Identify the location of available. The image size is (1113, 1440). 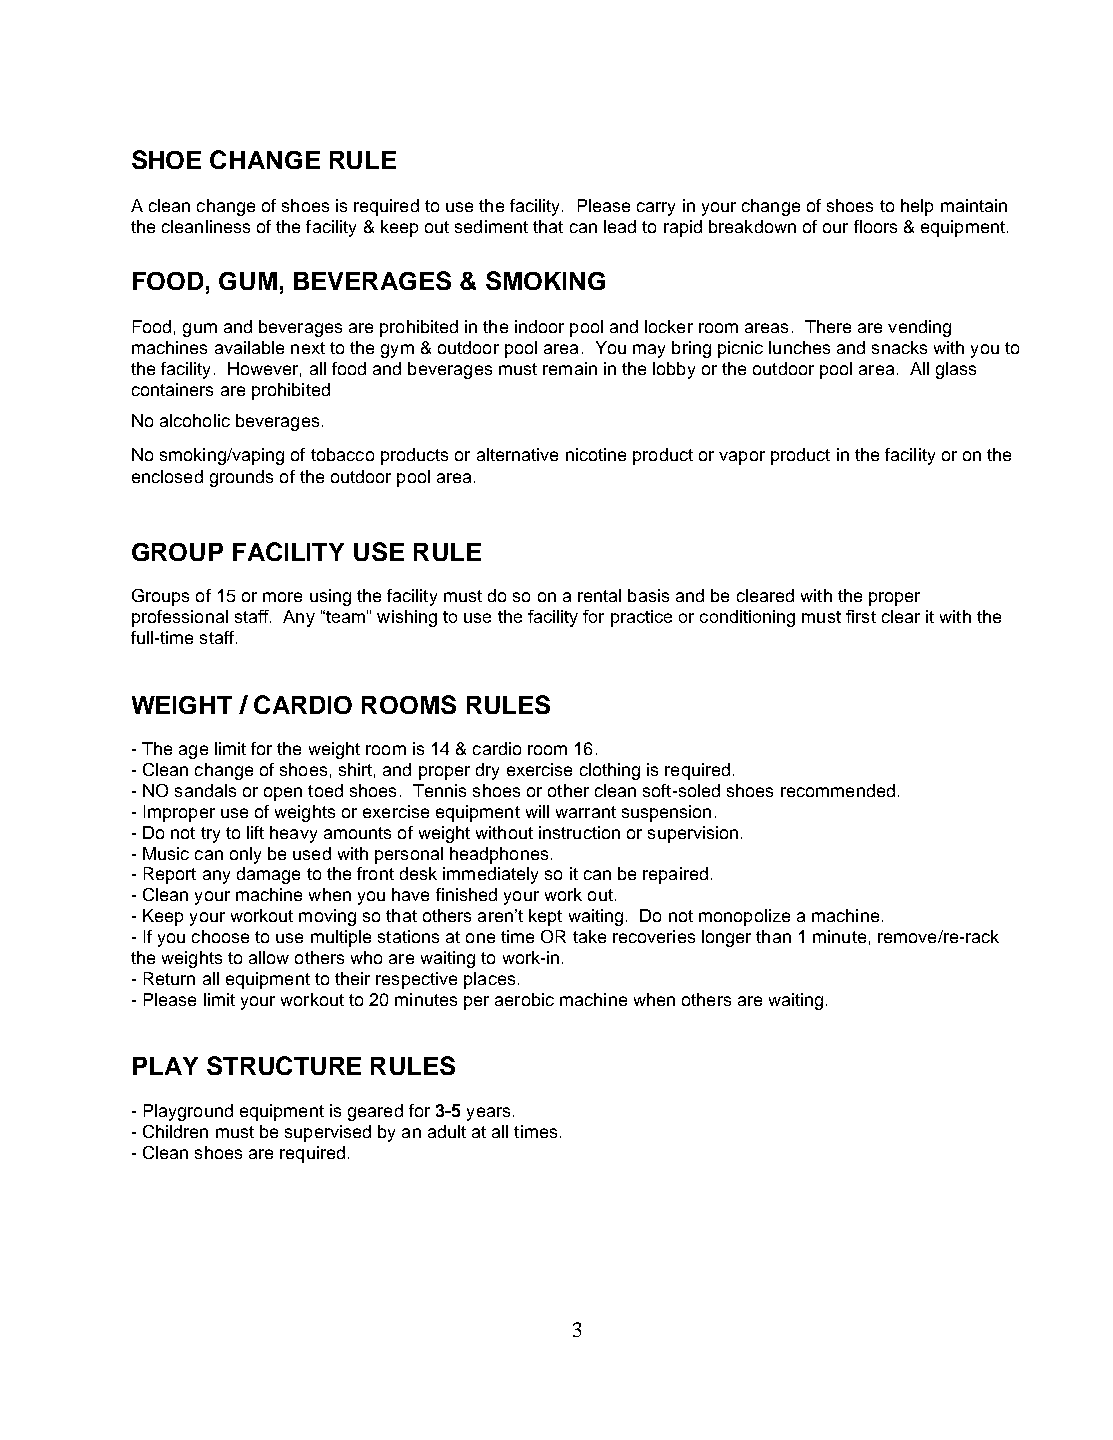
(249, 347).
